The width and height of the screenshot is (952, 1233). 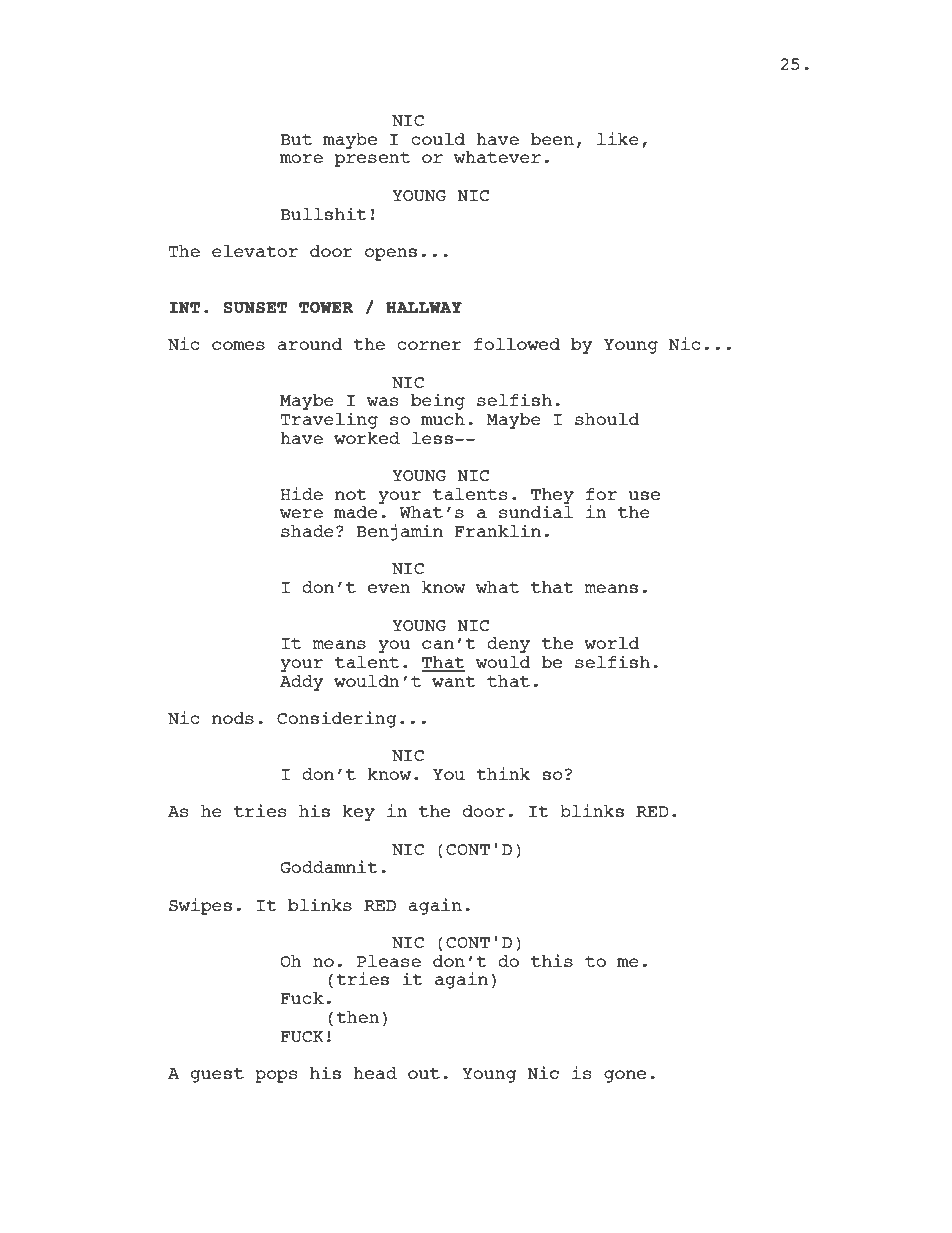 What do you see at coordinates (607, 419) in the screenshot?
I see `should` at bounding box center [607, 419].
